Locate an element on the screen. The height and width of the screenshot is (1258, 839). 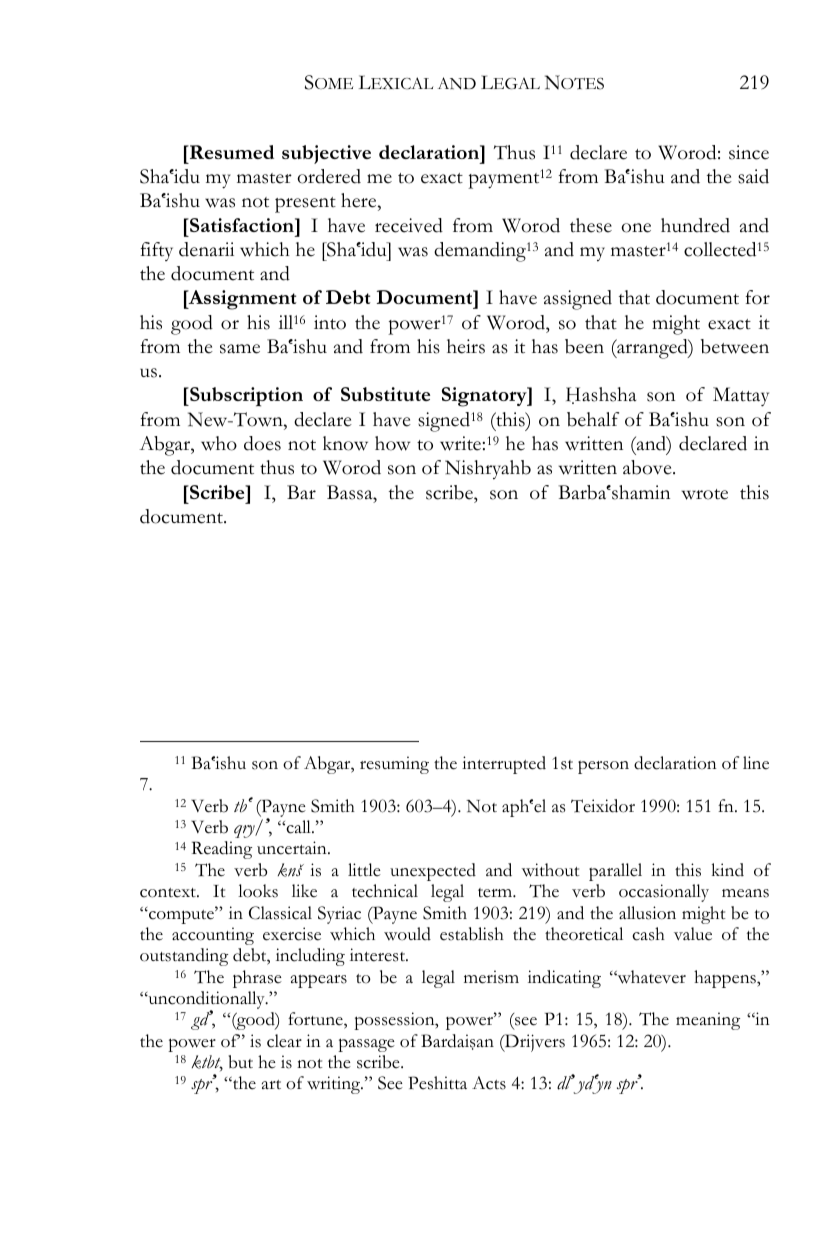
but is located at coordinates (240, 1062).
